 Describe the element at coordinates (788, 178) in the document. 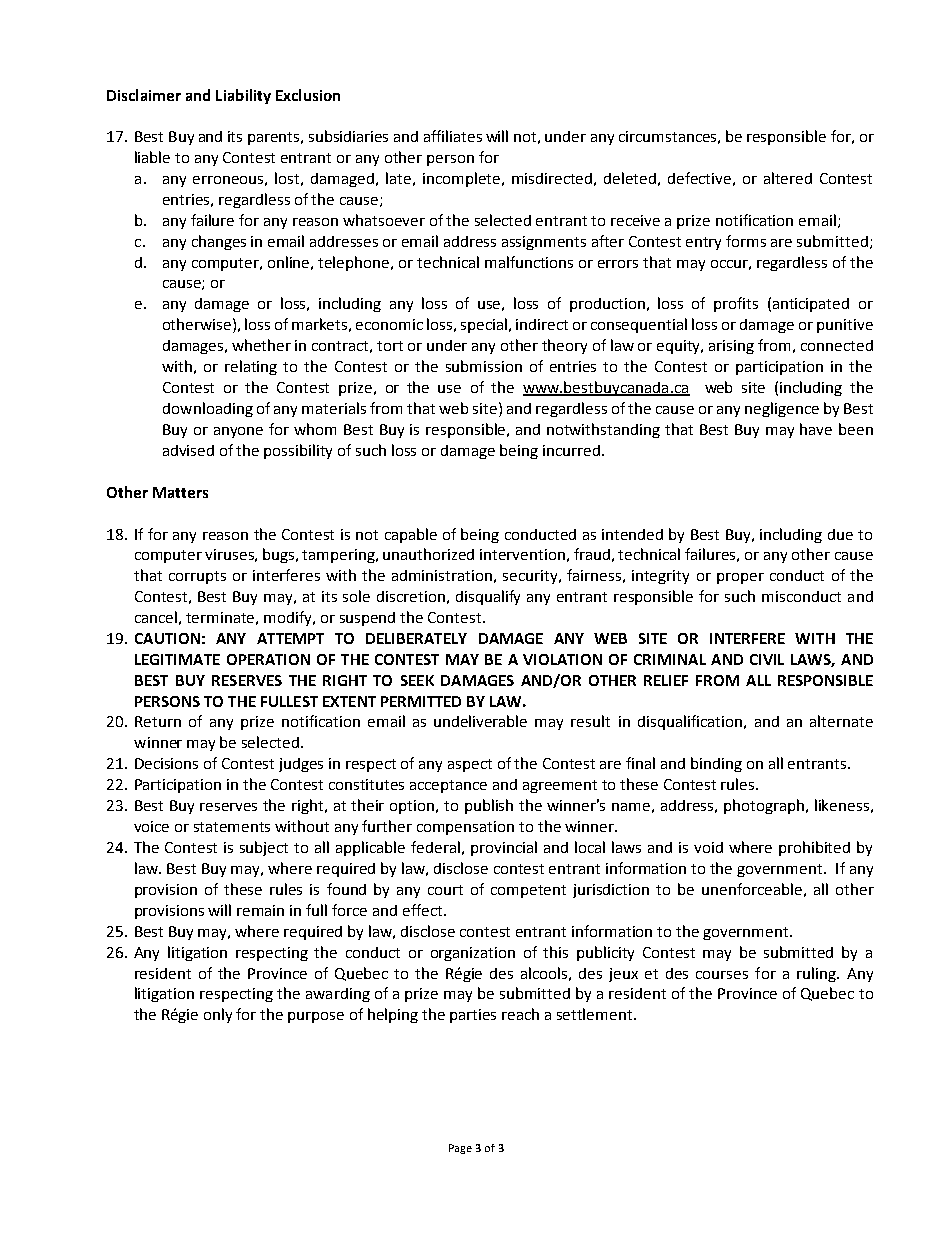

I see `altered` at that location.
